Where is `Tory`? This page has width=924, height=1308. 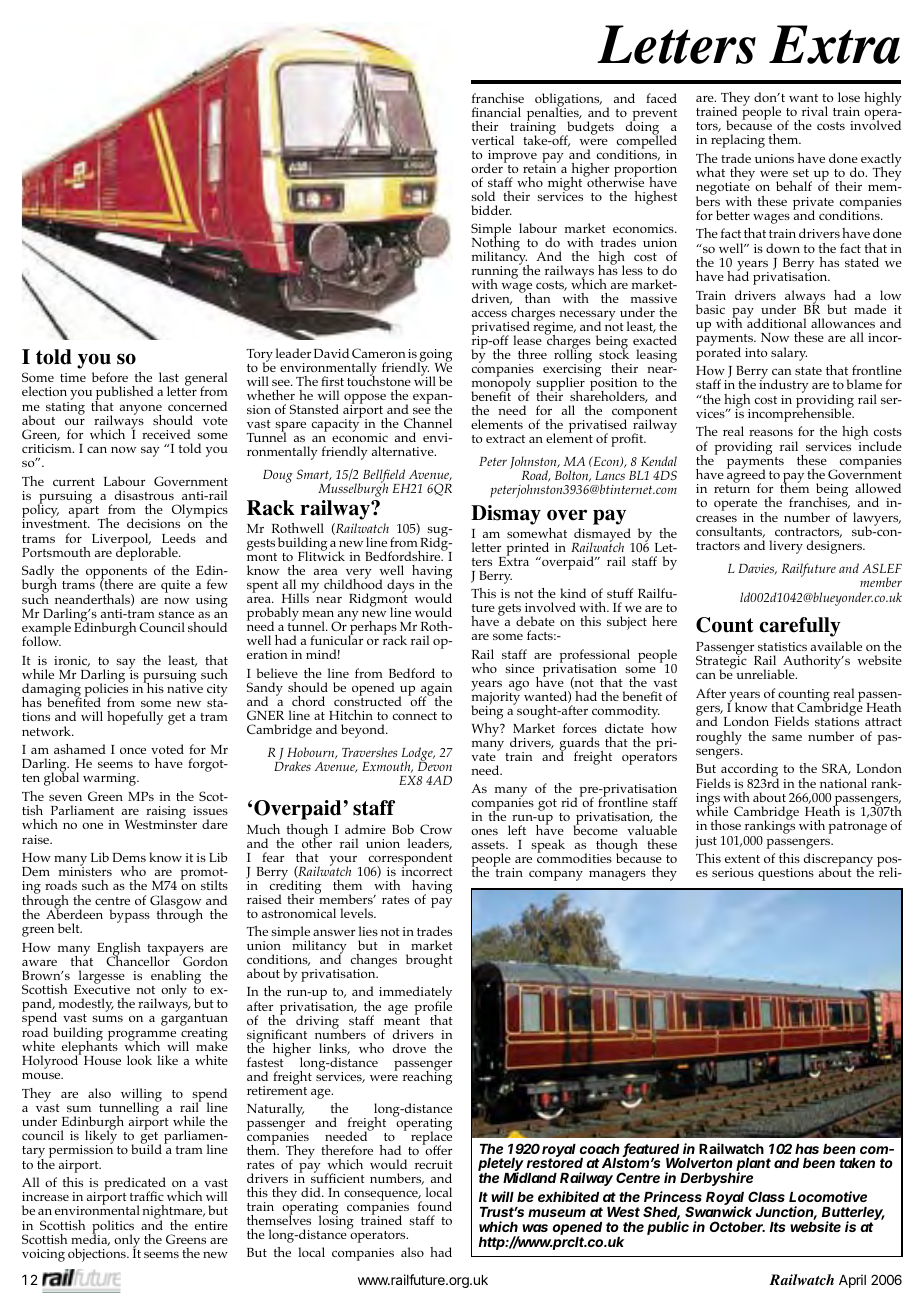 Tory is located at coordinates (259, 357).
